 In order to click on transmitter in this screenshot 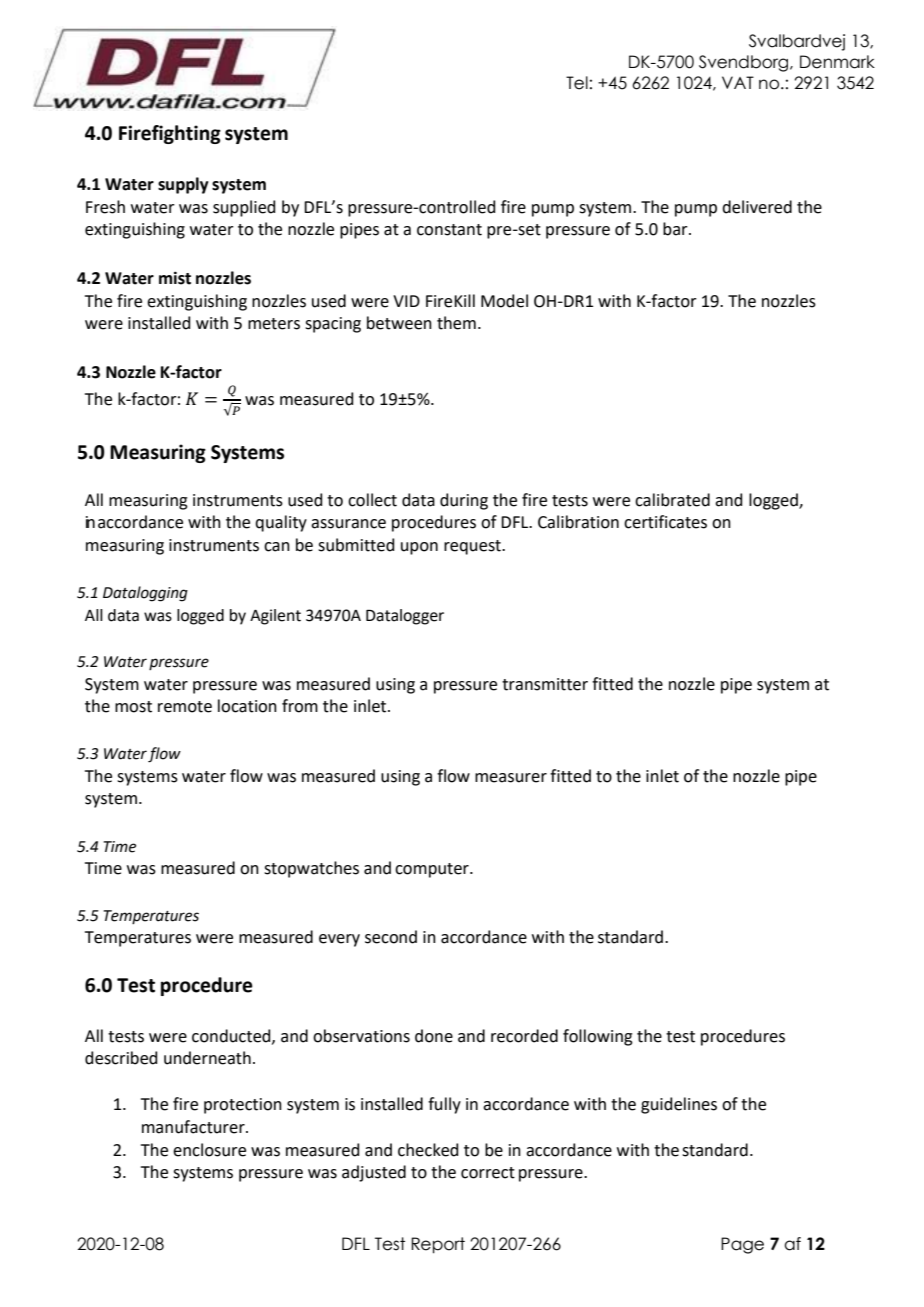, I will do `click(545, 684)`.
